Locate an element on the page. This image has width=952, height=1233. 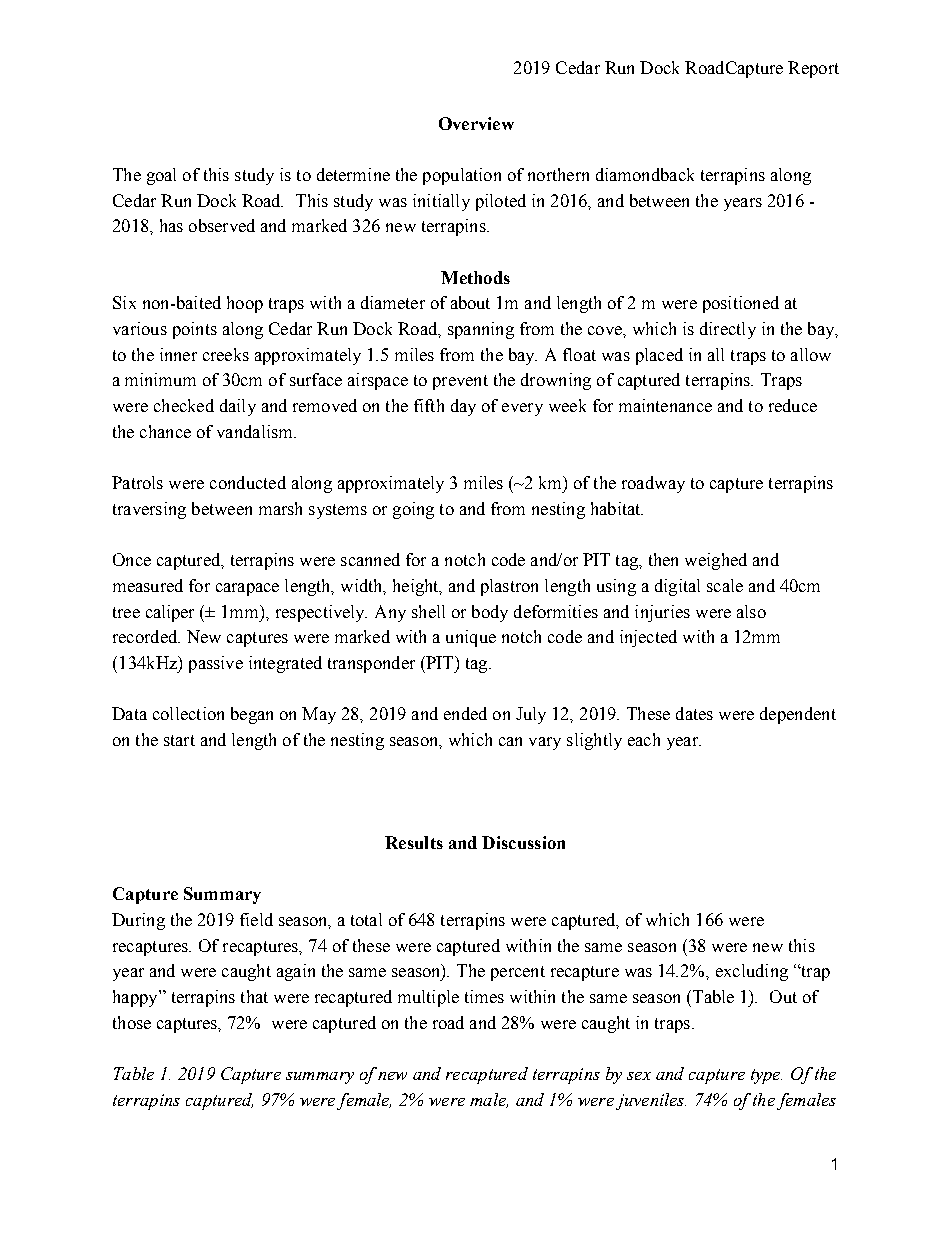
those is located at coordinates (132, 1022).
